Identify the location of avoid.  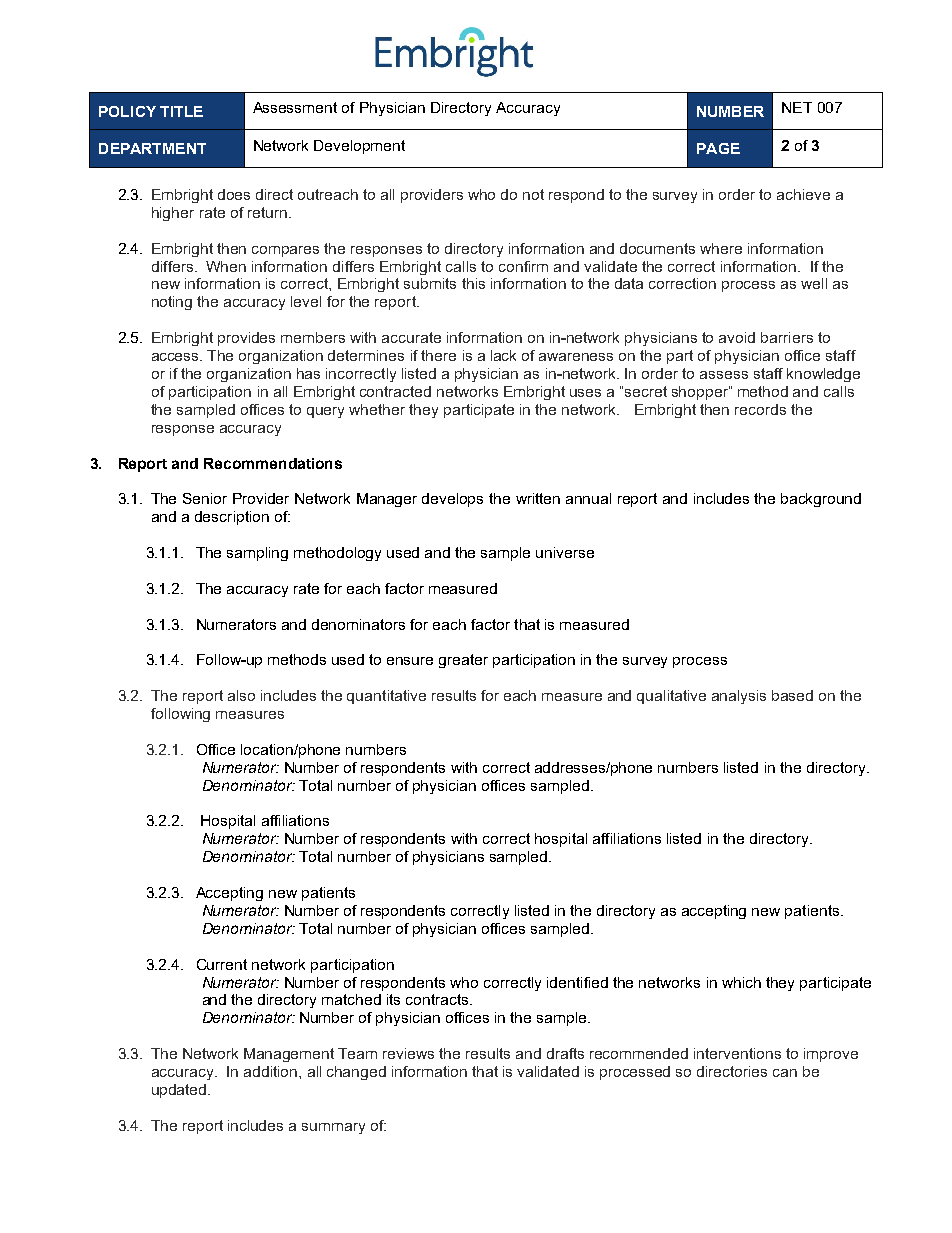
(737, 337).
